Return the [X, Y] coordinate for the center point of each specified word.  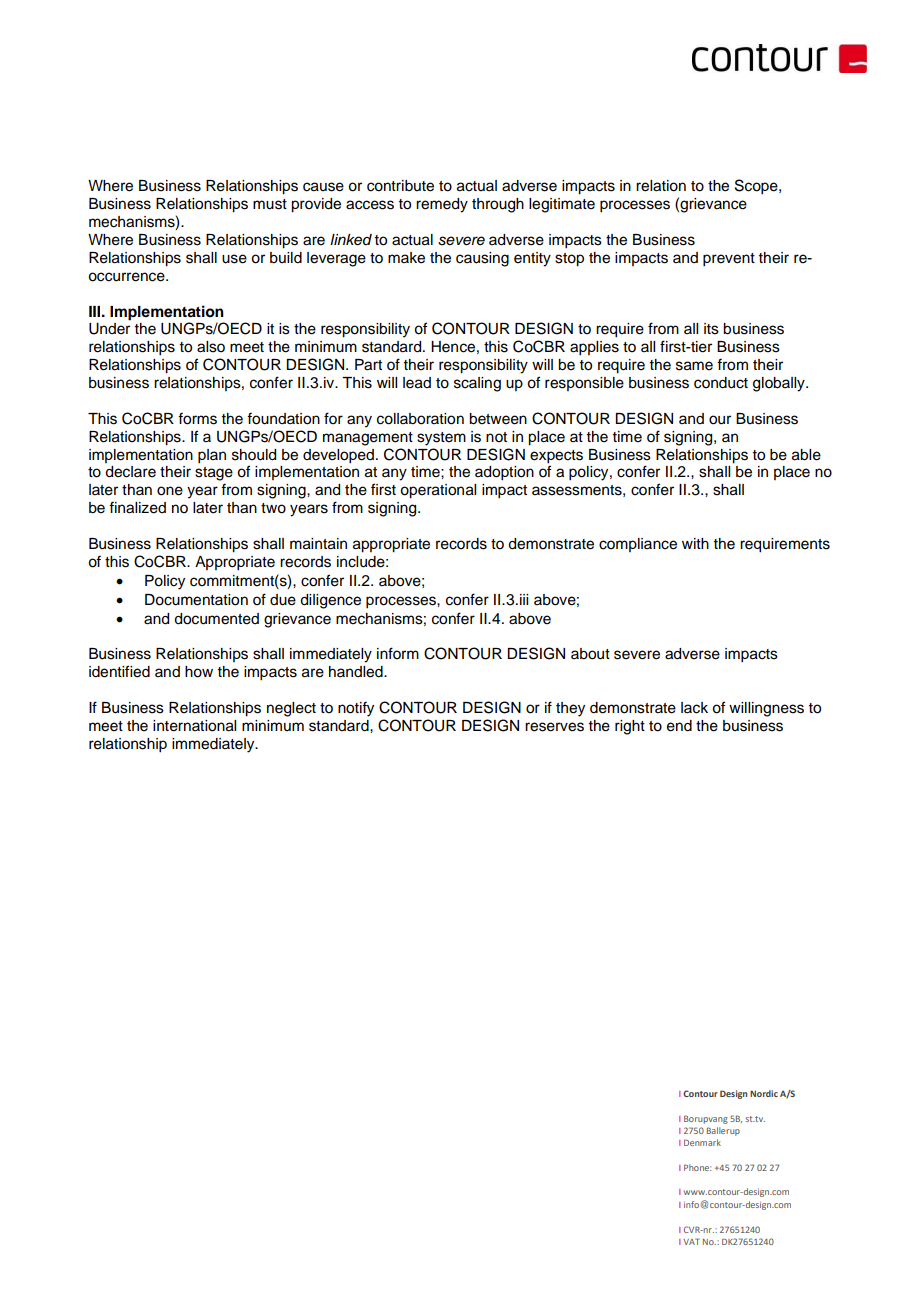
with [695, 543]
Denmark [702, 1142]
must [270, 204]
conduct [721, 383]
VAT [691, 1241]
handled [357, 672]
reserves [554, 727]
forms [197, 418]
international [194, 726]
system [441, 439]
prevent [729, 260]
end [679, 726]
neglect [291, 709]
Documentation [196, 600]
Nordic [764, 1093]
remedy [442, 205]
